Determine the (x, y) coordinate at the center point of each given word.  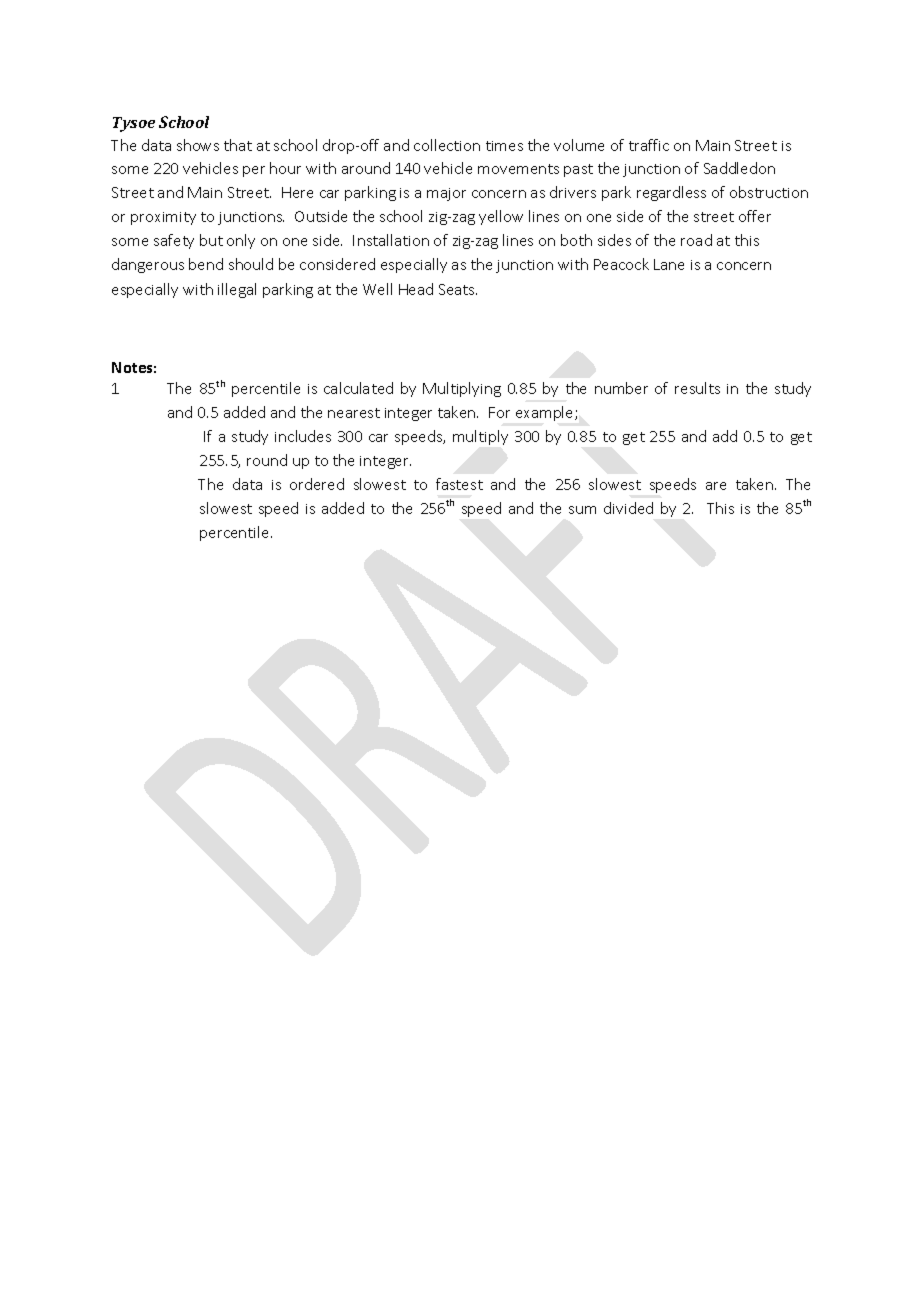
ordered (317, 484)
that (238, 145)
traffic (649, 145)
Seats (458, 289)
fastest (459, 484)
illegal (237, 290)
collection (447, 145)
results (697, 388)
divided (628, 508)
